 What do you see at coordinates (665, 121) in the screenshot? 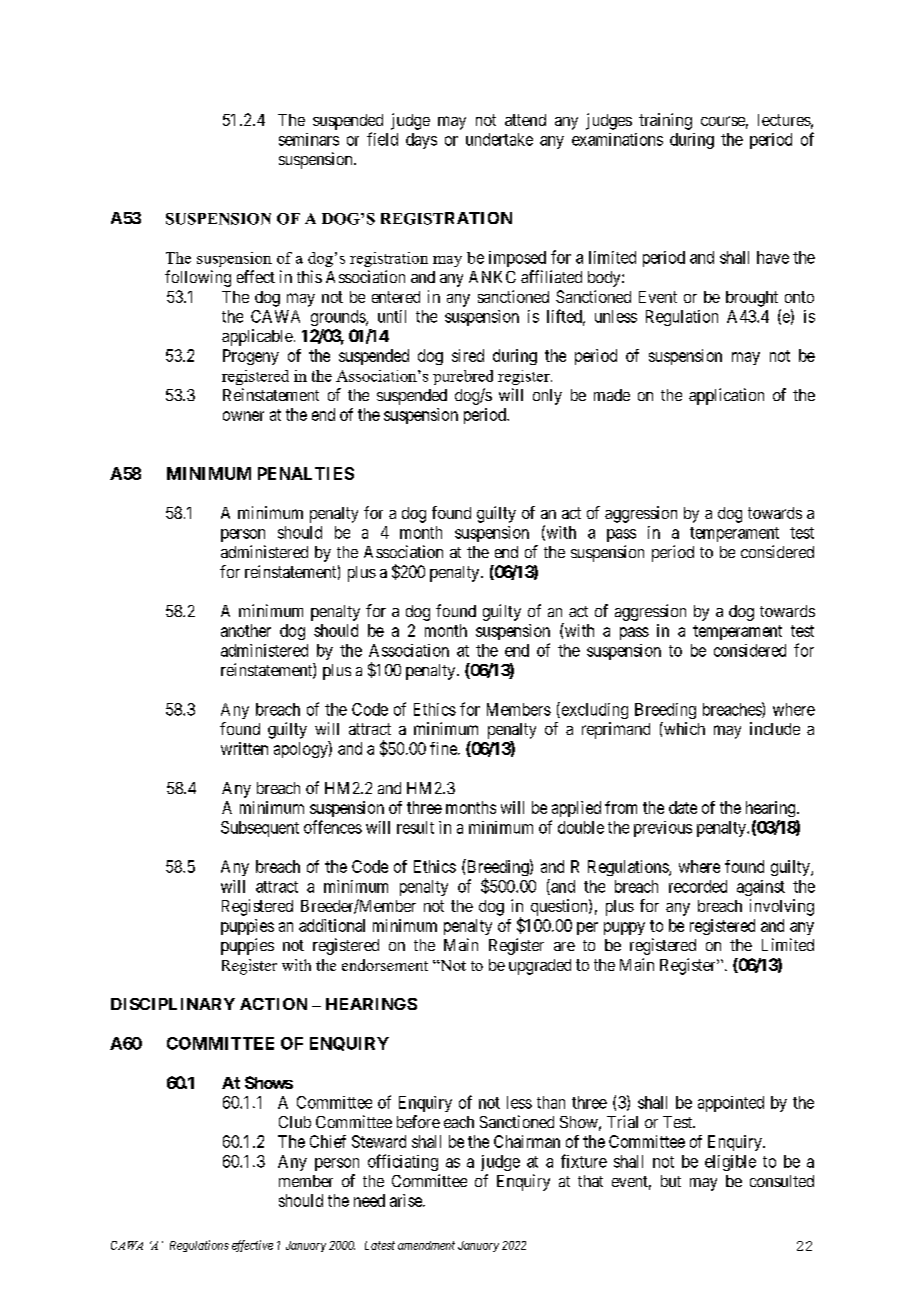
I see `training` at bounding box center [665, 121].
